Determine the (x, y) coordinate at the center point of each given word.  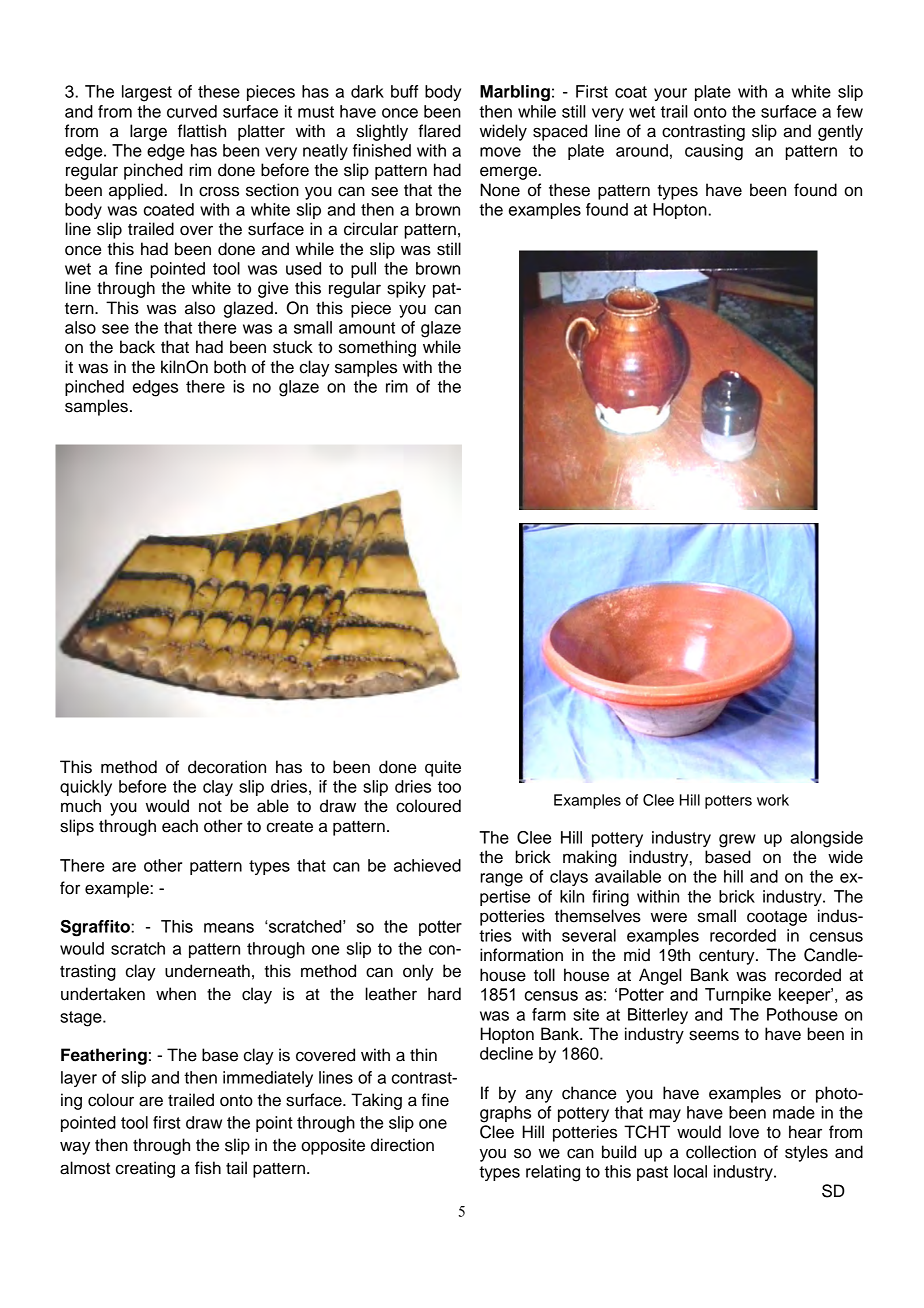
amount (367, 328)
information (521, 955)
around (642, 150)
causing (714, 152)
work (773, 800)
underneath (207, 971)
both (230, 367)
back (137, 347)
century (728, 957)
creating (145, 1169)
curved (192, 111)
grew (737, 841)
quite (443, 768)
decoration (227, 767)
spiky (406, 289)
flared (439, 131)
